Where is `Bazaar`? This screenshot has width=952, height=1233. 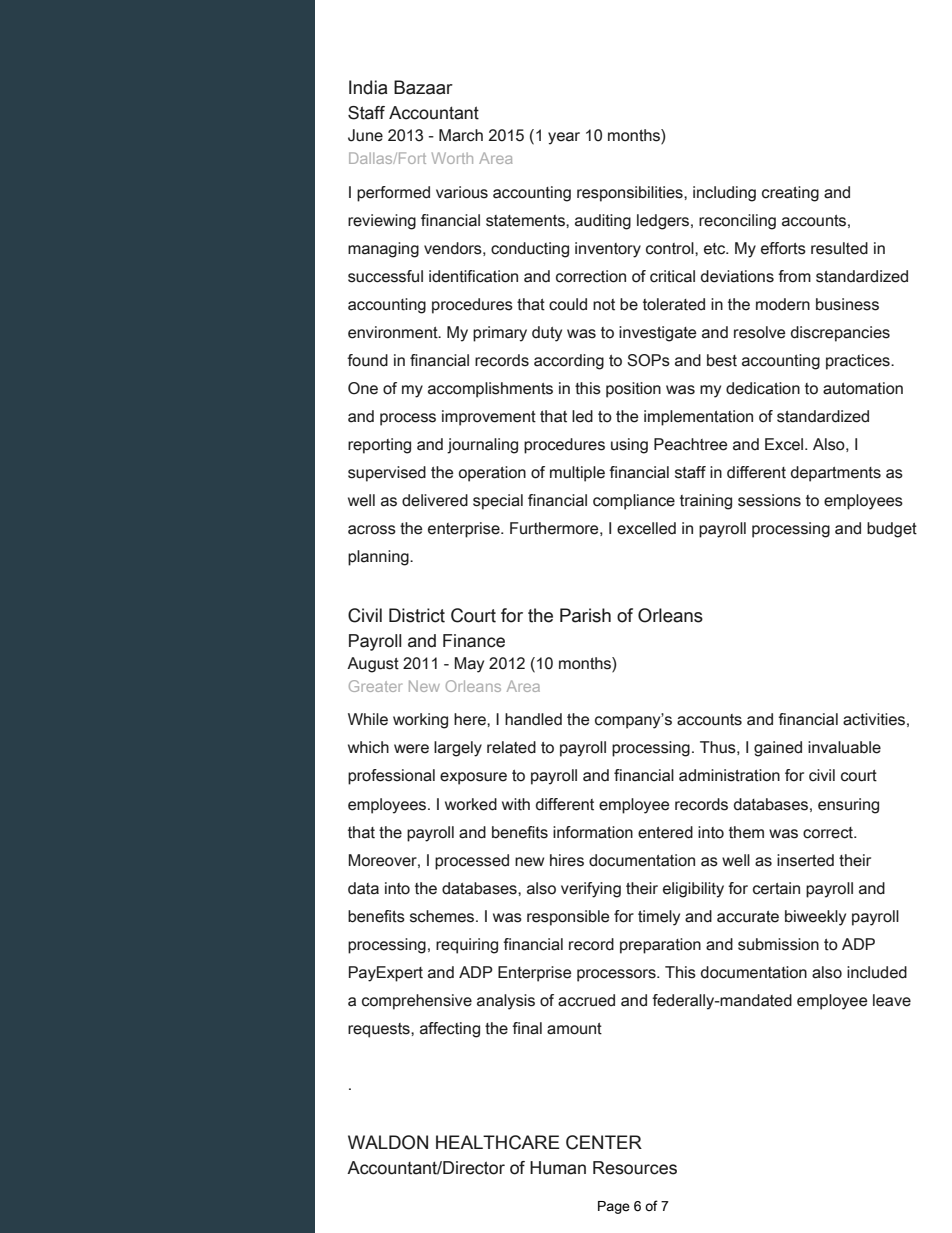
Bazaar is located at coordinates (423, 87).
